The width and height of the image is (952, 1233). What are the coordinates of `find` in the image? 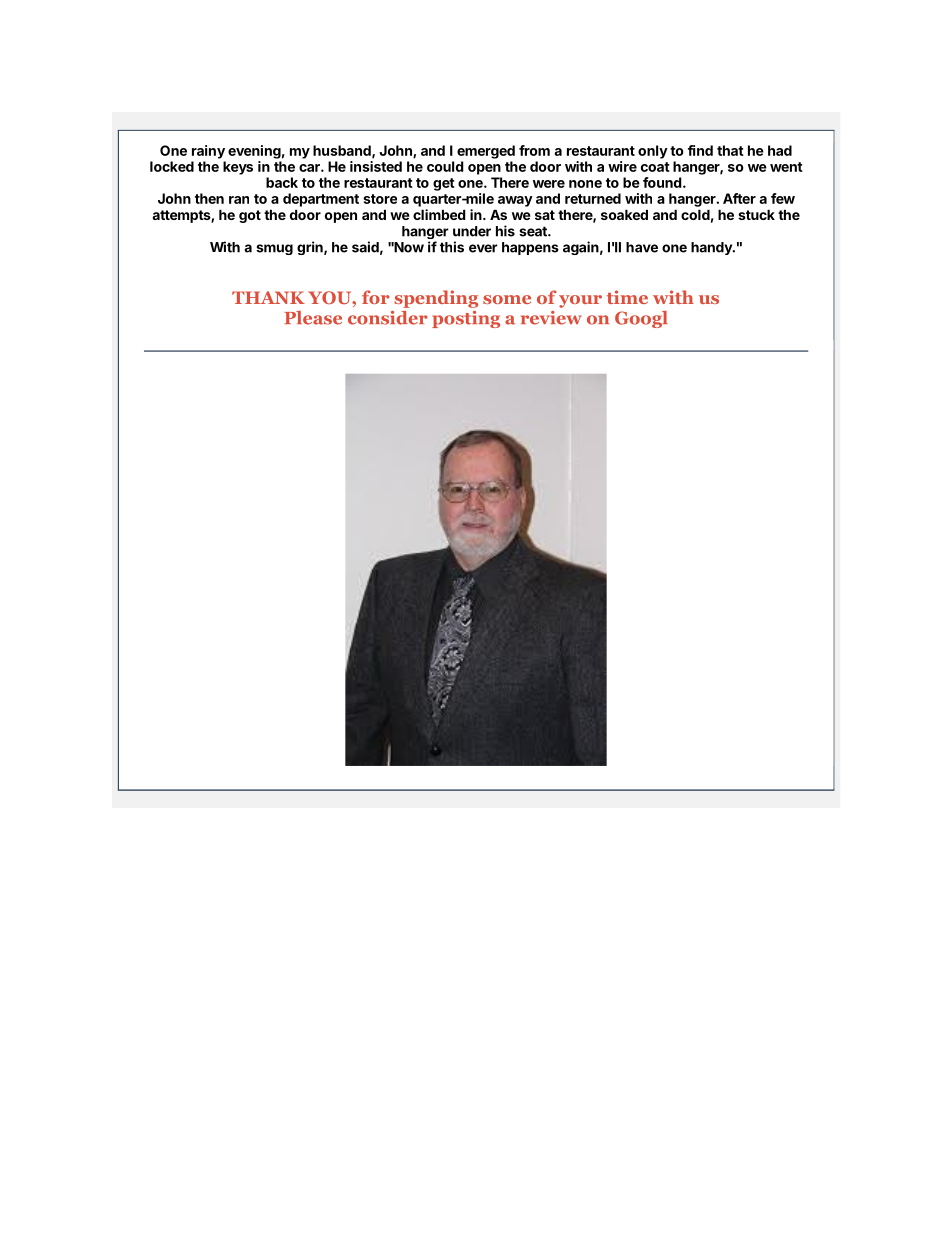 It's located at (700, 150).
